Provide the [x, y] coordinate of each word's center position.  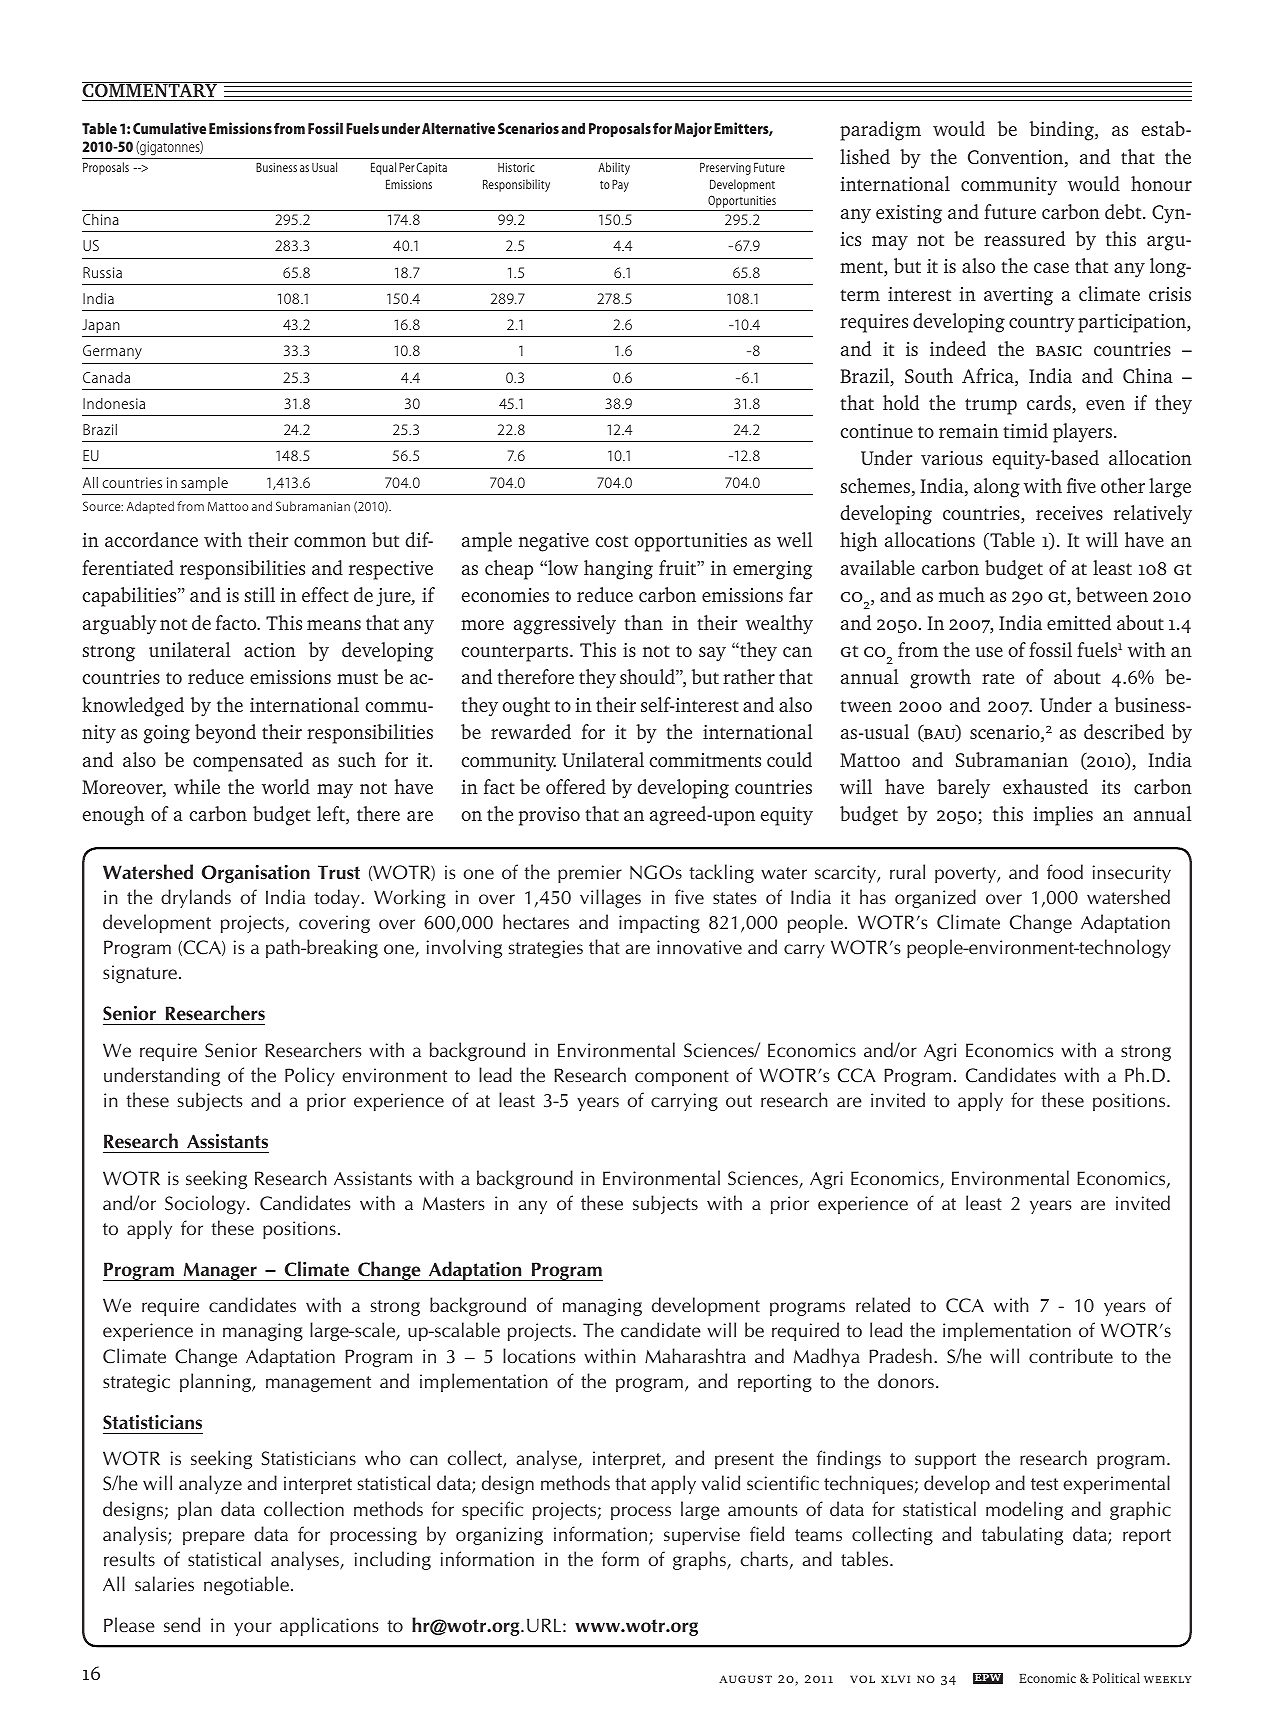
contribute [1071, 1355]
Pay [620, 185]
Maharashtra [695, 1355]
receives [1069, 513]
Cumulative [169, 128]
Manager [220, 1271]
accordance [151, 539]
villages [610, 898]
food [1065, 871]
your [253, 1629]
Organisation [256, 874]
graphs [700, 1560]
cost [611, 541]
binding [1063, 131]
